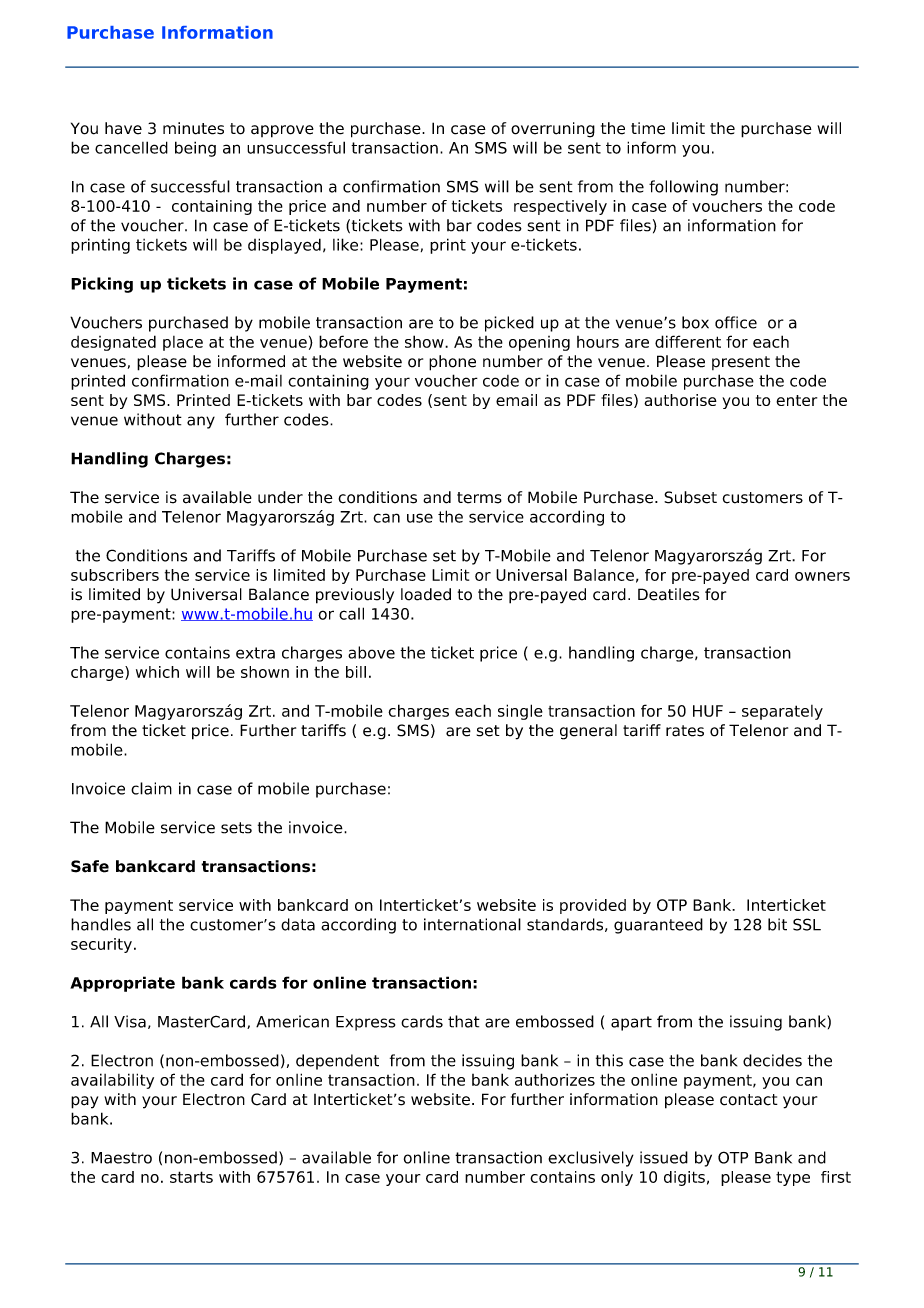 The width and height of the document is (924, 1308). Describe the element at coordinates (793, 1178) in the document. I see `type` at that location.
